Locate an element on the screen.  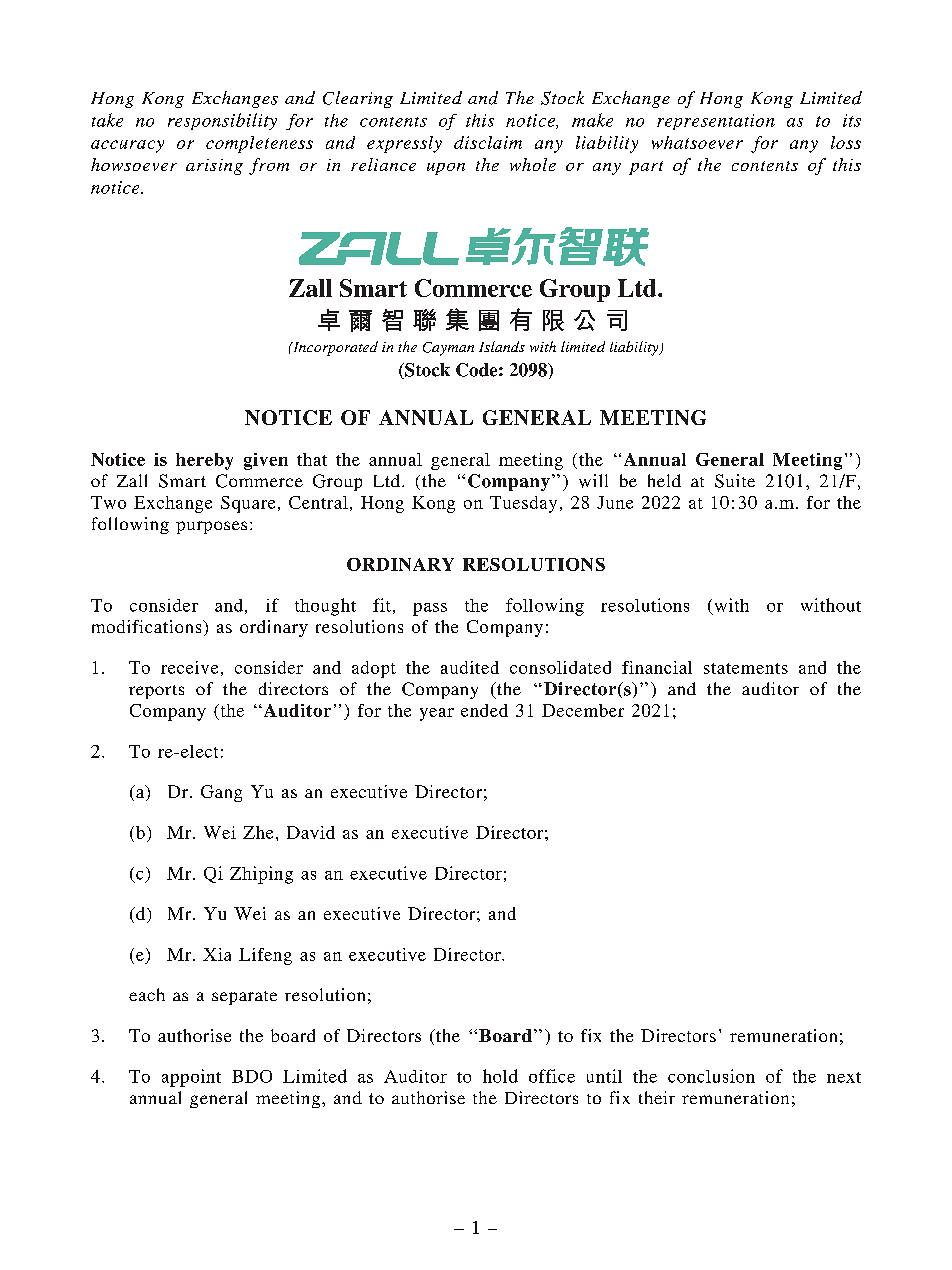
modifications is located at coordinates (148, 626).
